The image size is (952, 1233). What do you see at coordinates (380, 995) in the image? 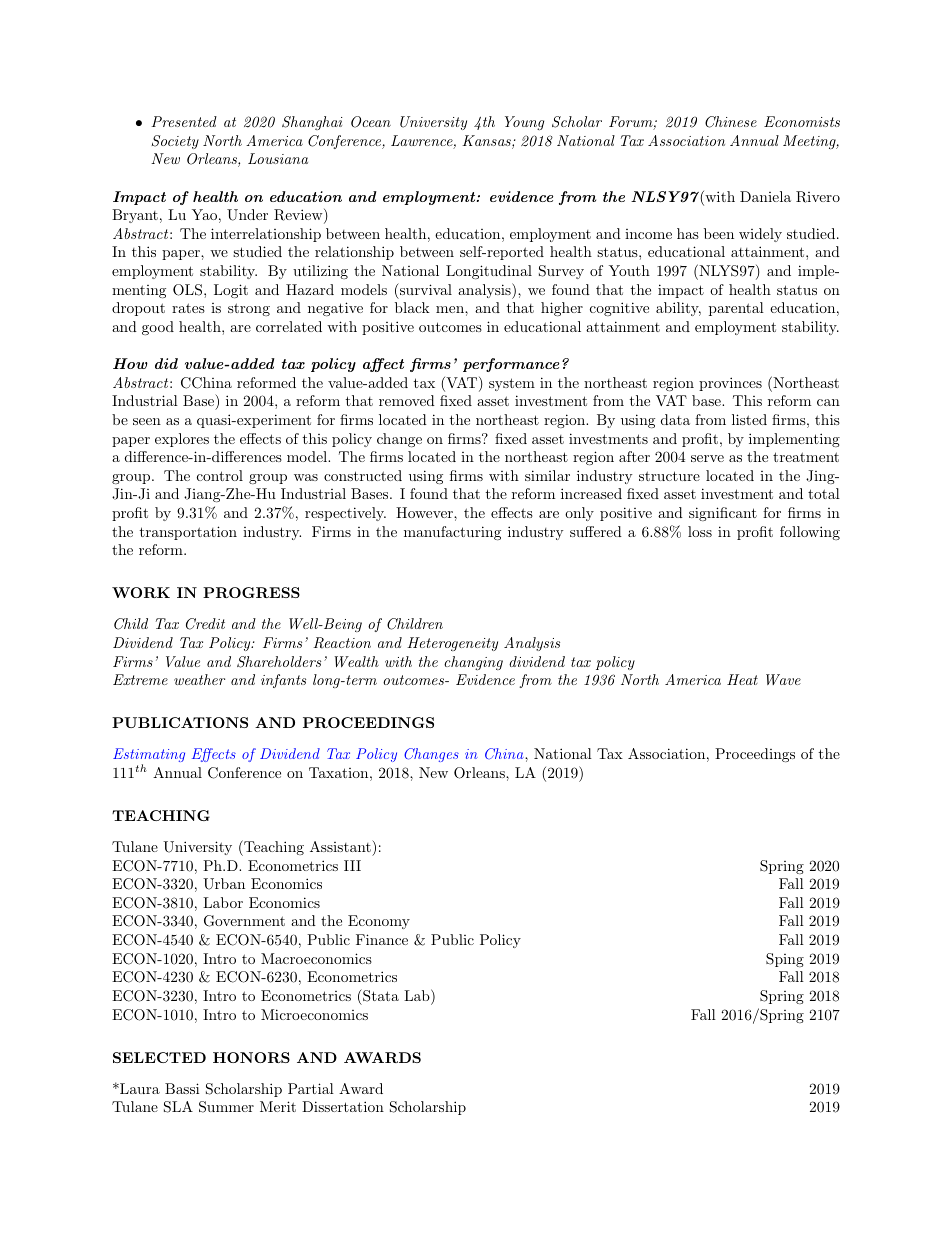
I see `Stata` at bounding box center [380, 995].
